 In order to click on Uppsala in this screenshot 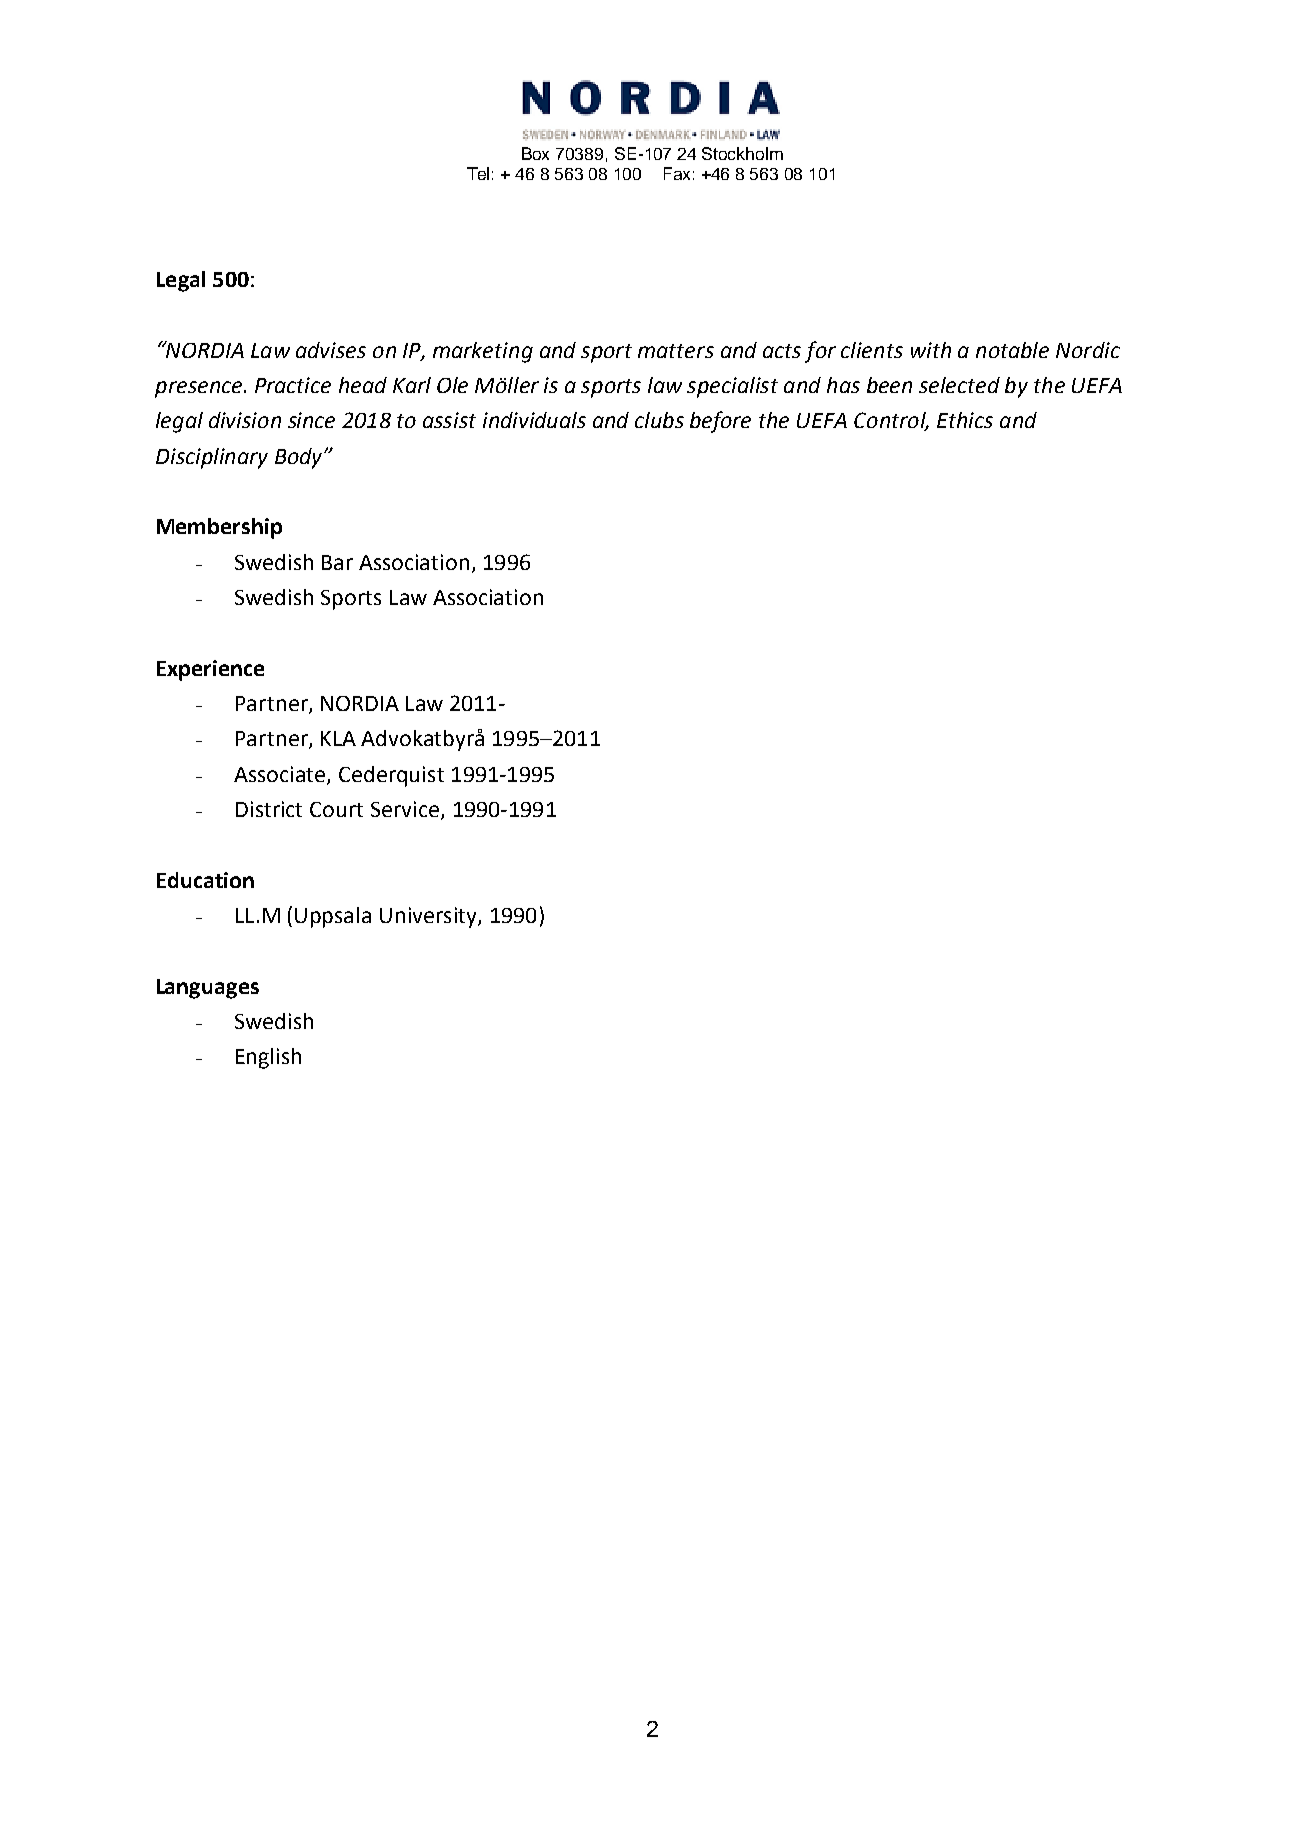, I will do `click(333, 917)`.
